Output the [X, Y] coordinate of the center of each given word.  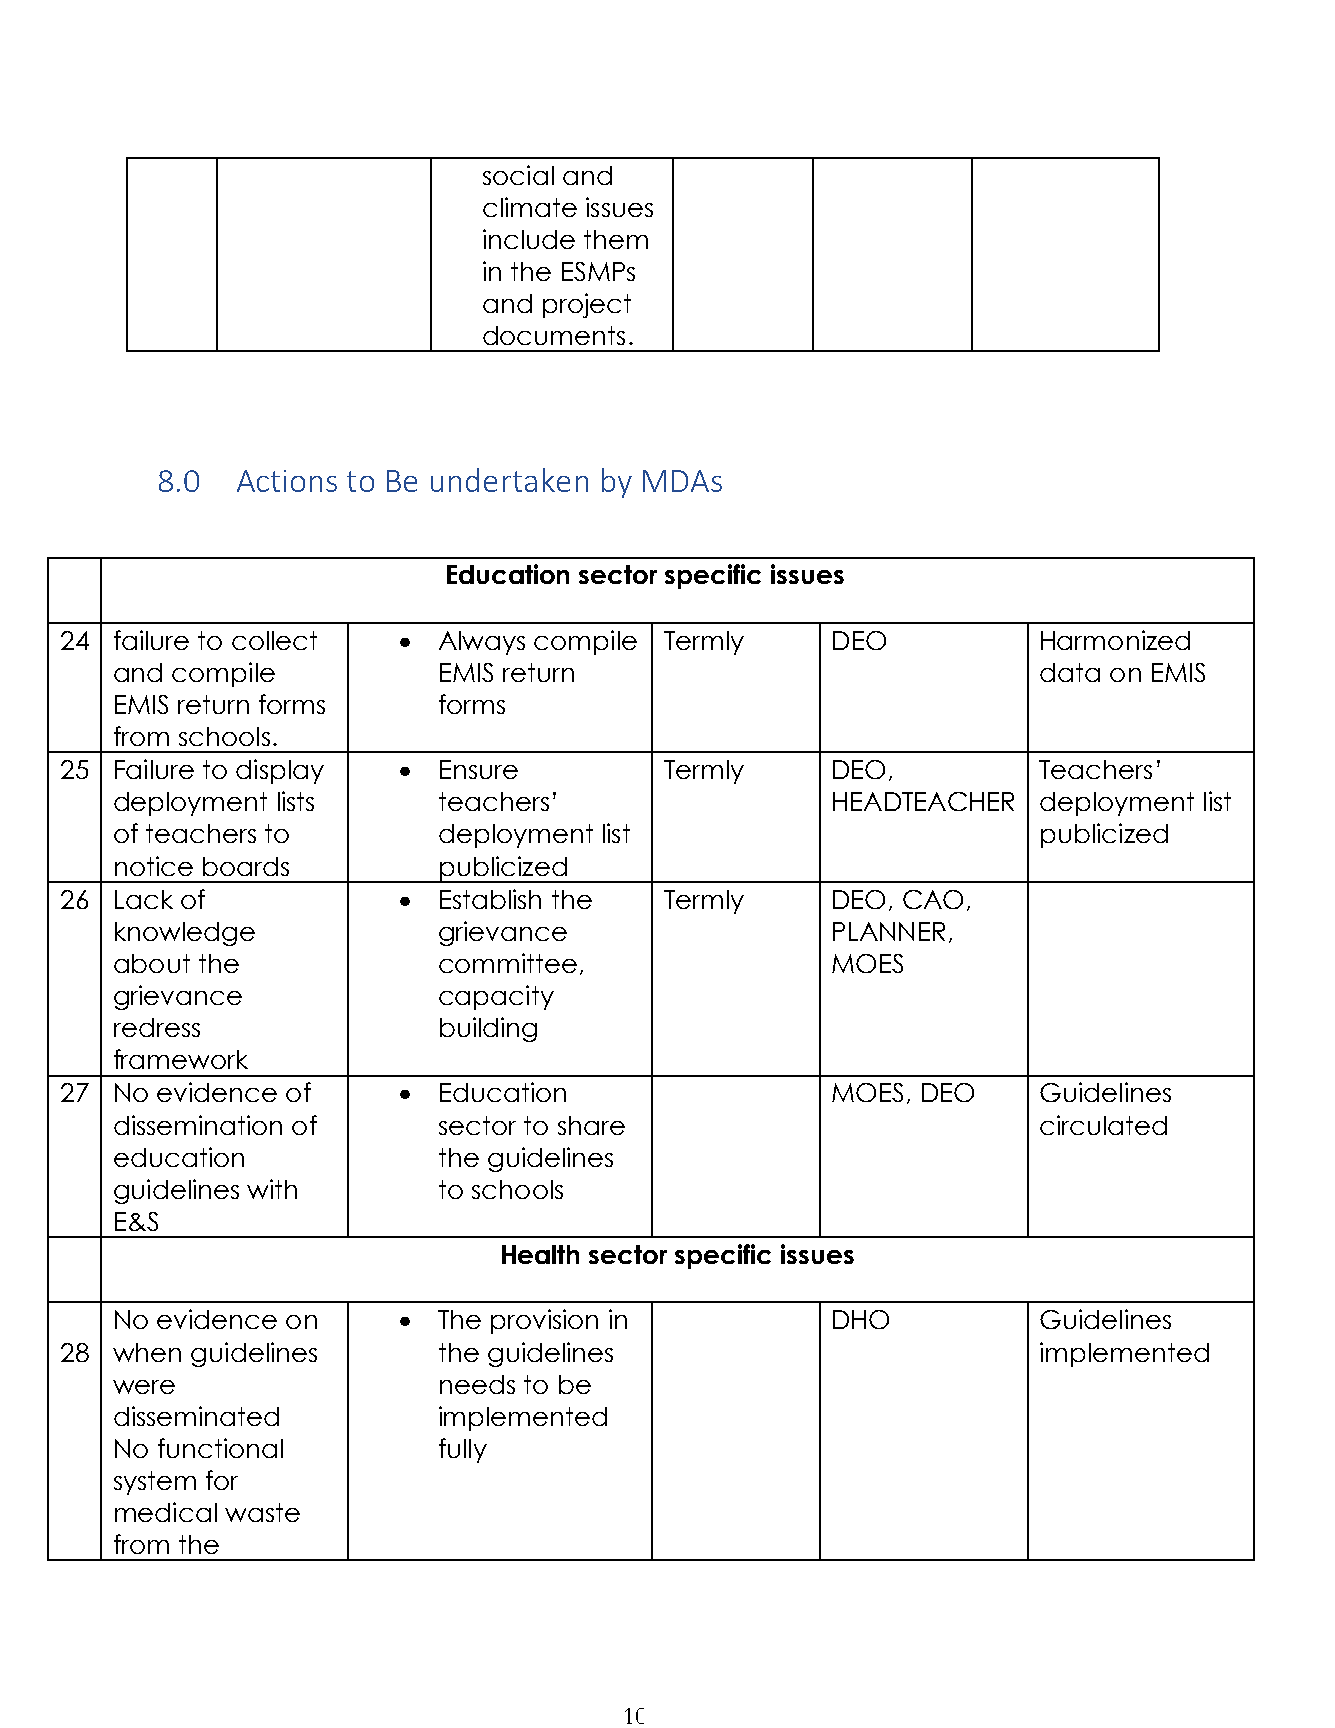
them [616, 239]
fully [463, 1450]
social [518, 175]
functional [220, 1448]
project [587, 305]
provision [544, 1321]
